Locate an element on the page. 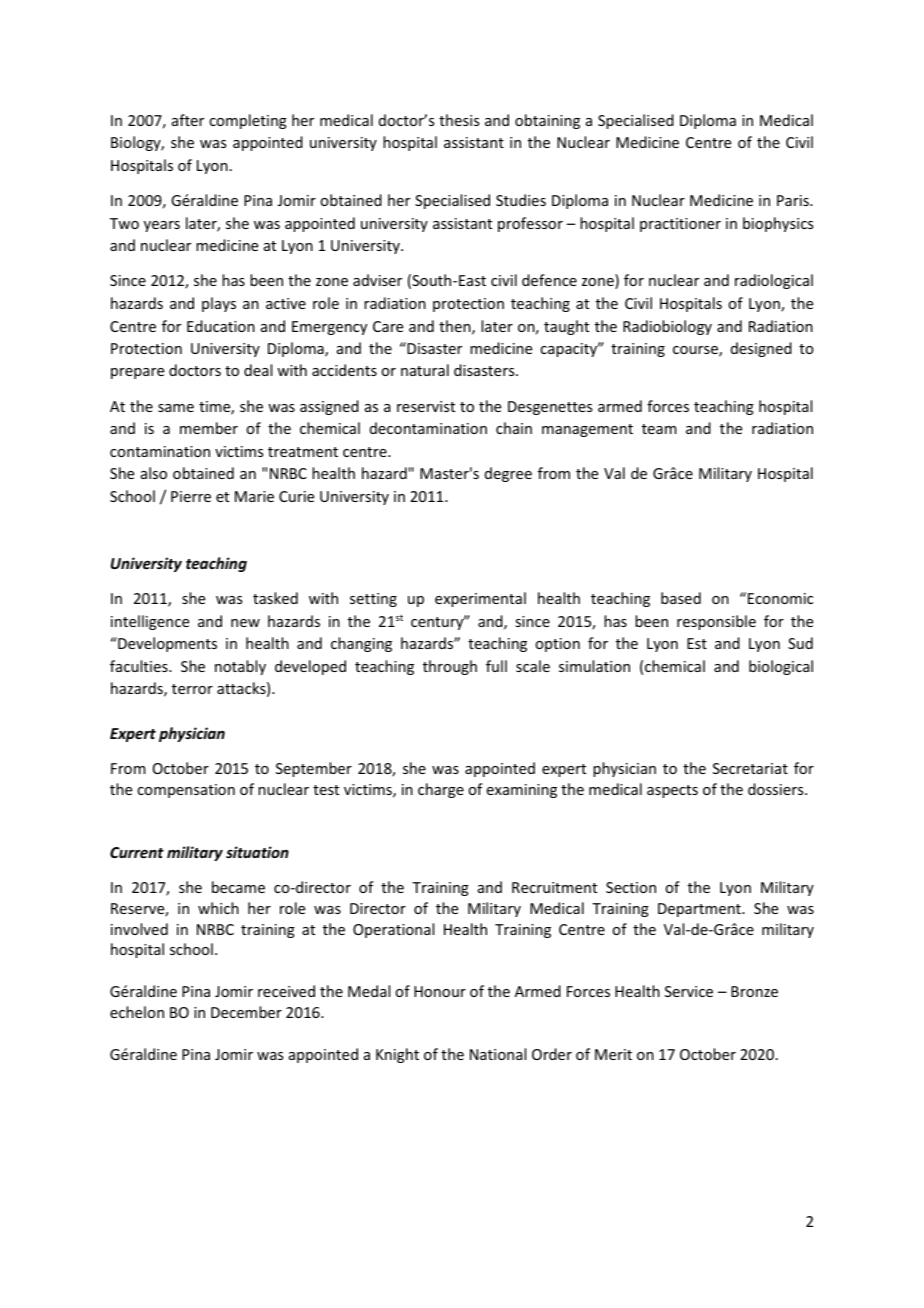 The image size is (924, 1308). after is located at coordinates (188, 120).
